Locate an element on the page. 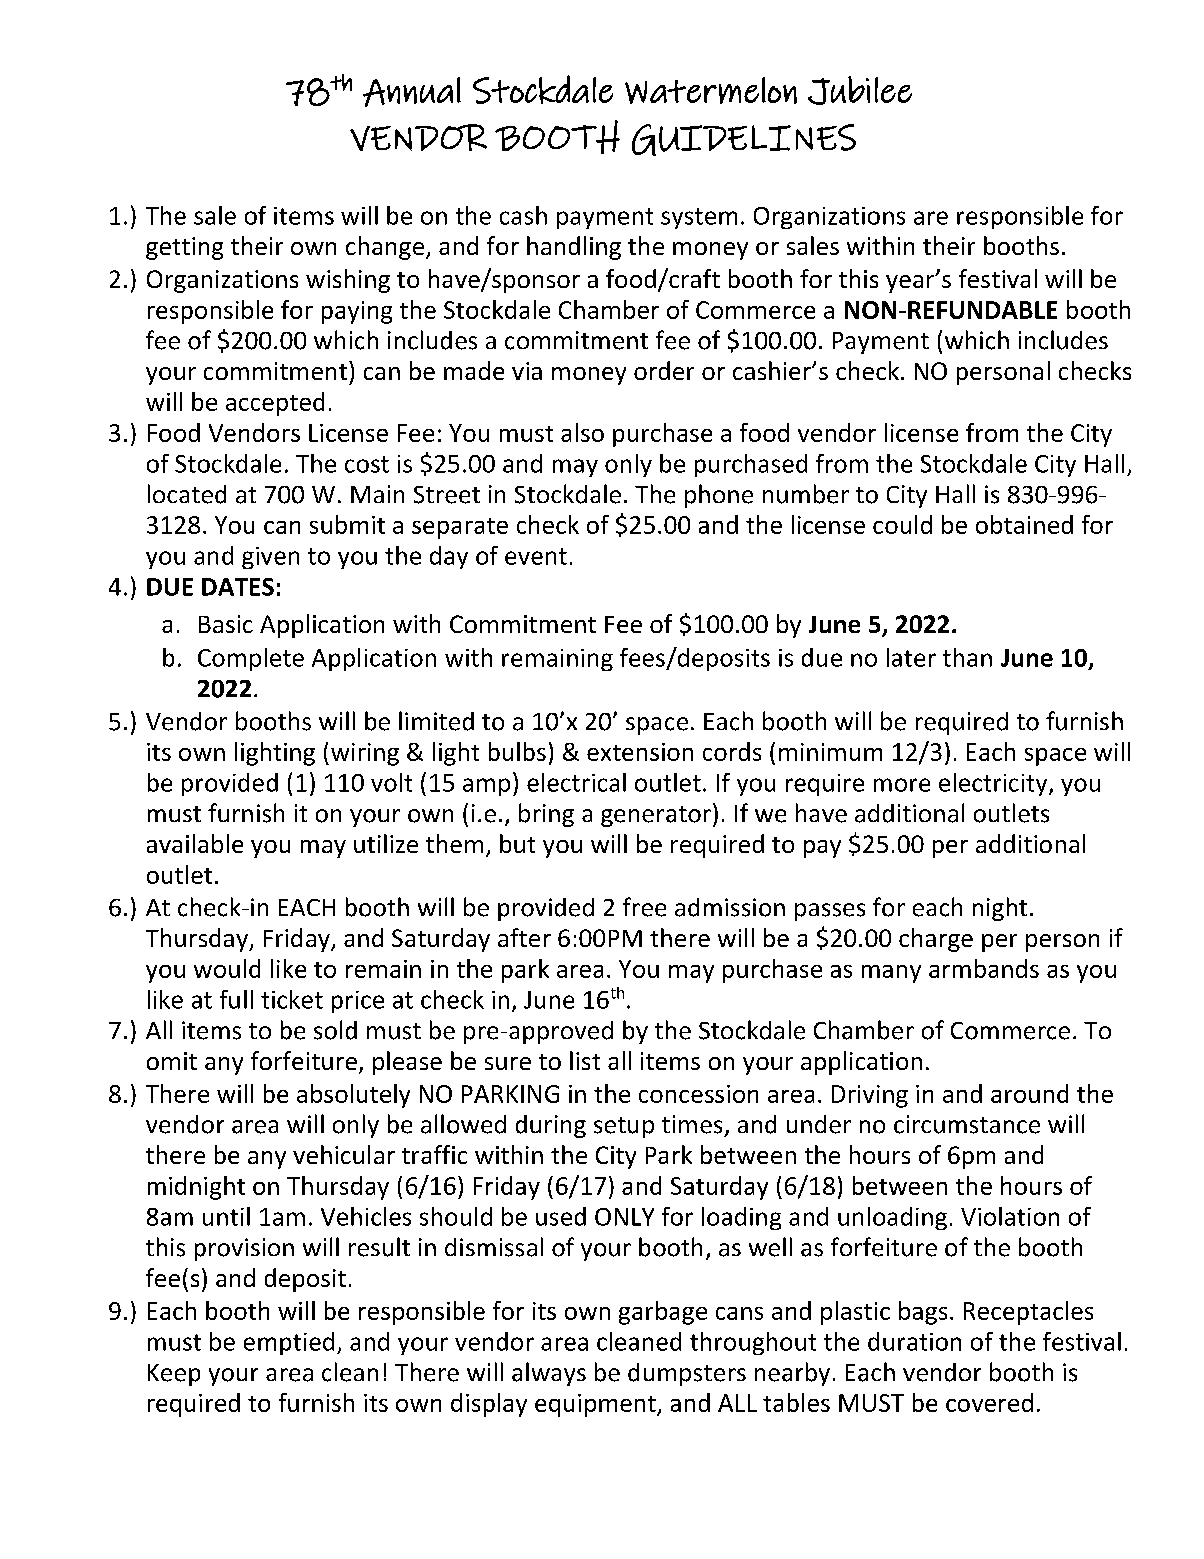  vehicular is located at coordinates (344, 1154).
